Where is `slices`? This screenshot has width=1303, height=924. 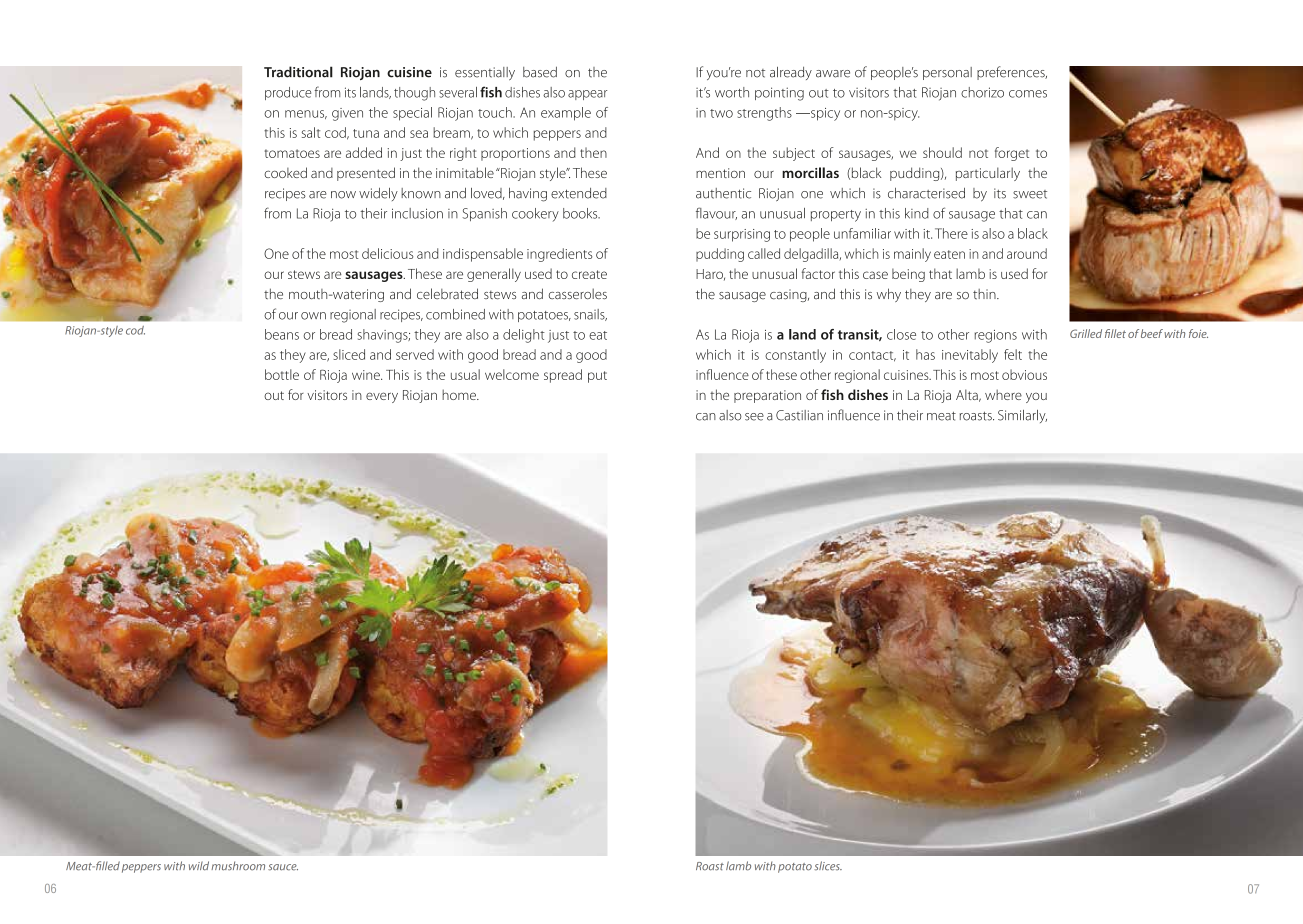 slices is located at coordinates (828, 866).
